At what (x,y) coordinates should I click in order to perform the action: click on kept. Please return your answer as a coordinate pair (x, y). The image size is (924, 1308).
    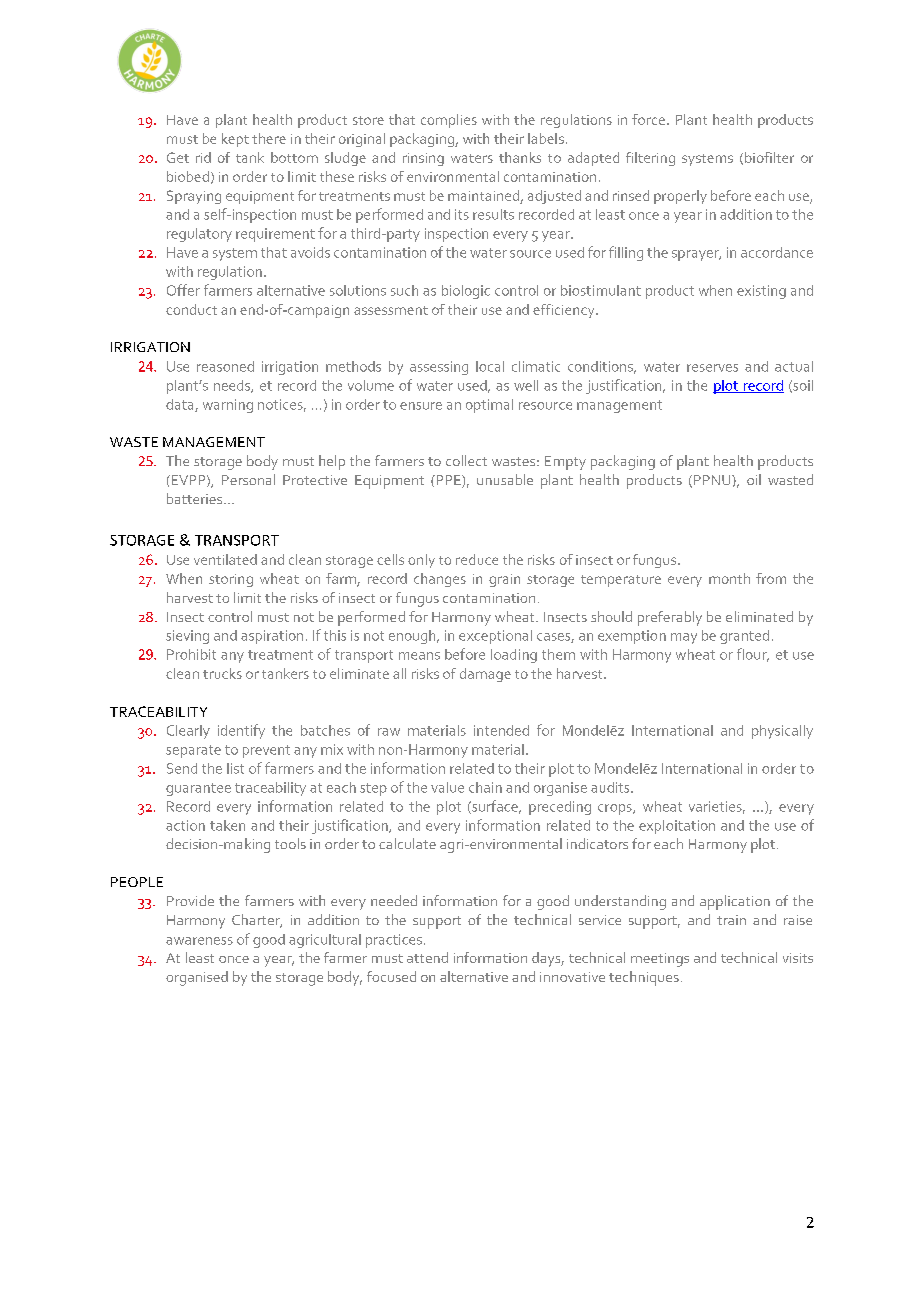
    Looking at the image, I should click on (235, 140).
